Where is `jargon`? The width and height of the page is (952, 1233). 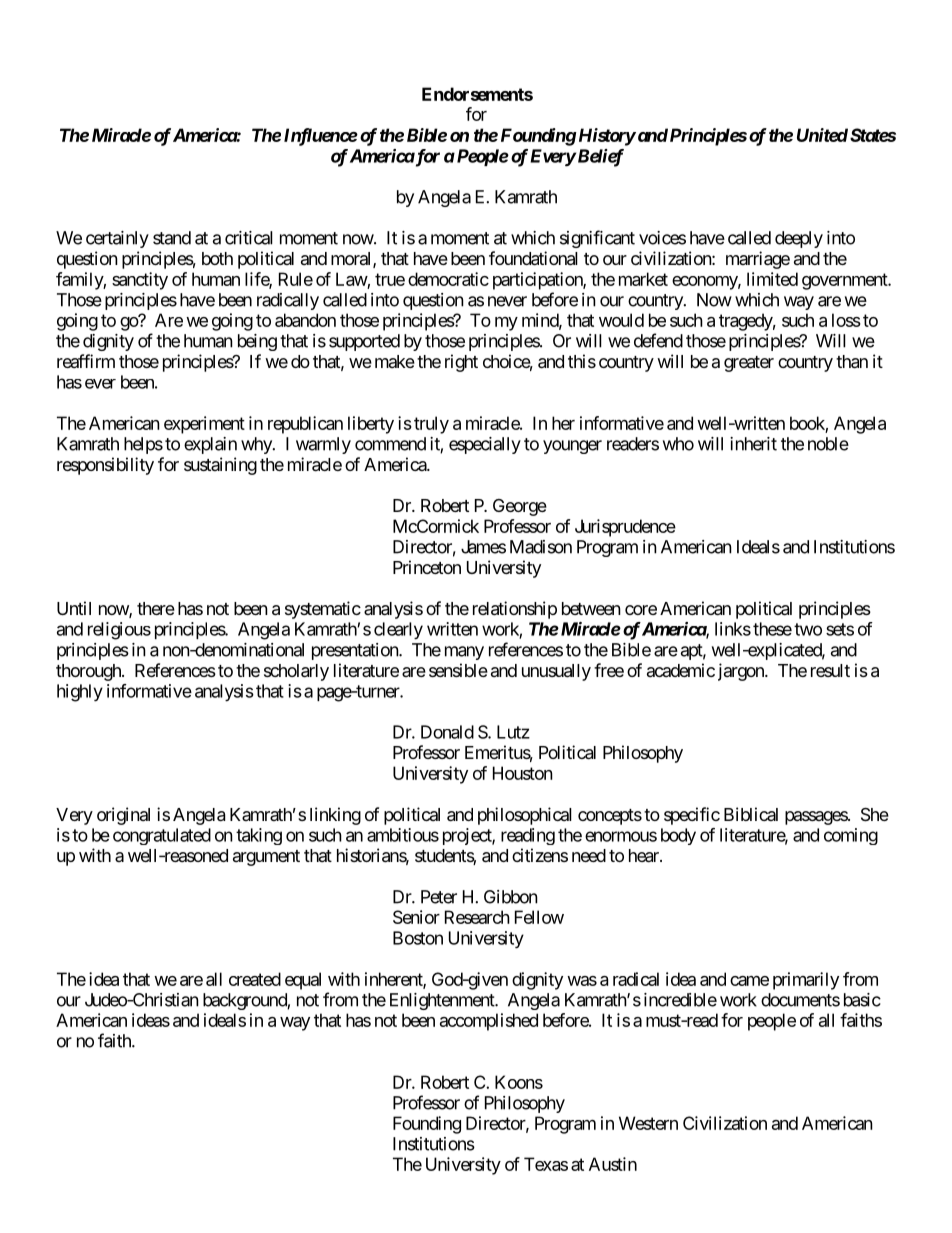 jargon is located at coordinates (742, 672).
